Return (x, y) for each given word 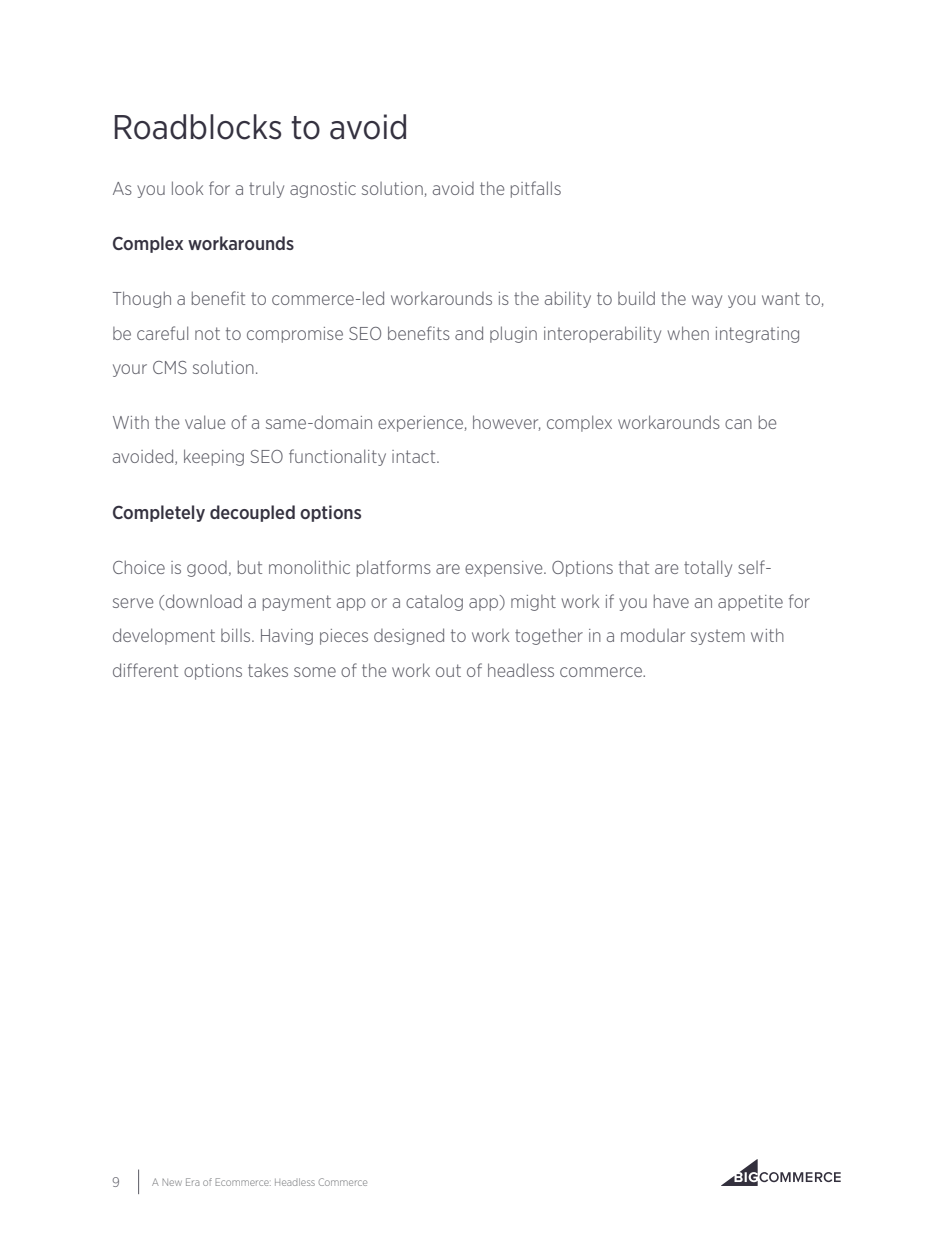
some (315, 672)
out (448, 670)
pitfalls (536, 189)
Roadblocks (198, 127)
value (205, 422)
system (718, 637)
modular (653, 635)
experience (420, 424)
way (707, 301)
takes (268, 670)
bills (237, 635)
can (738, 424)
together (549, 636)
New (172, 1182)
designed (409, 636)
